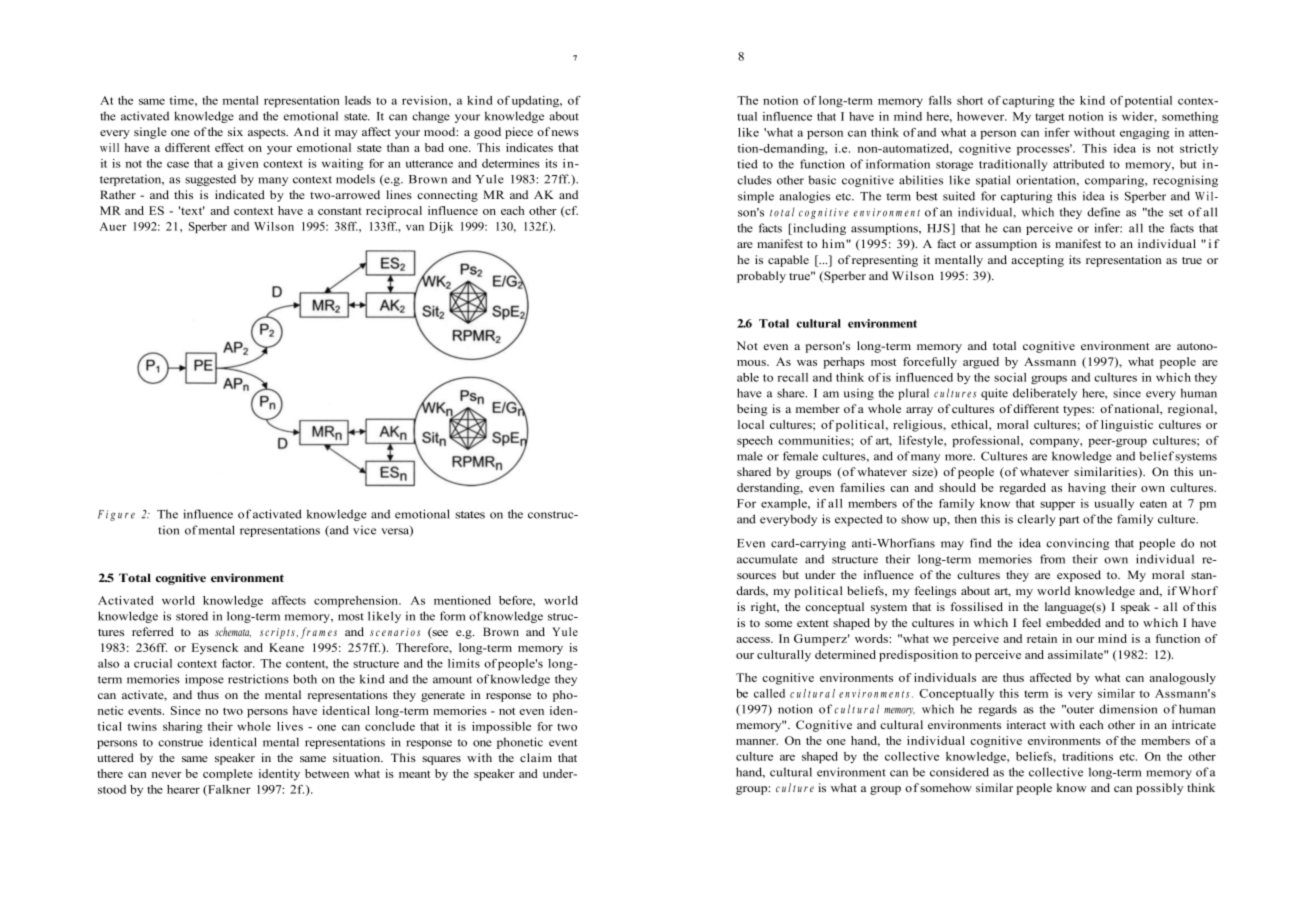 The image size is (1316, 922). What do you see at coordinates (755, 441) in the screenshot?
I see `speech` at bounding box center [755, 441].
